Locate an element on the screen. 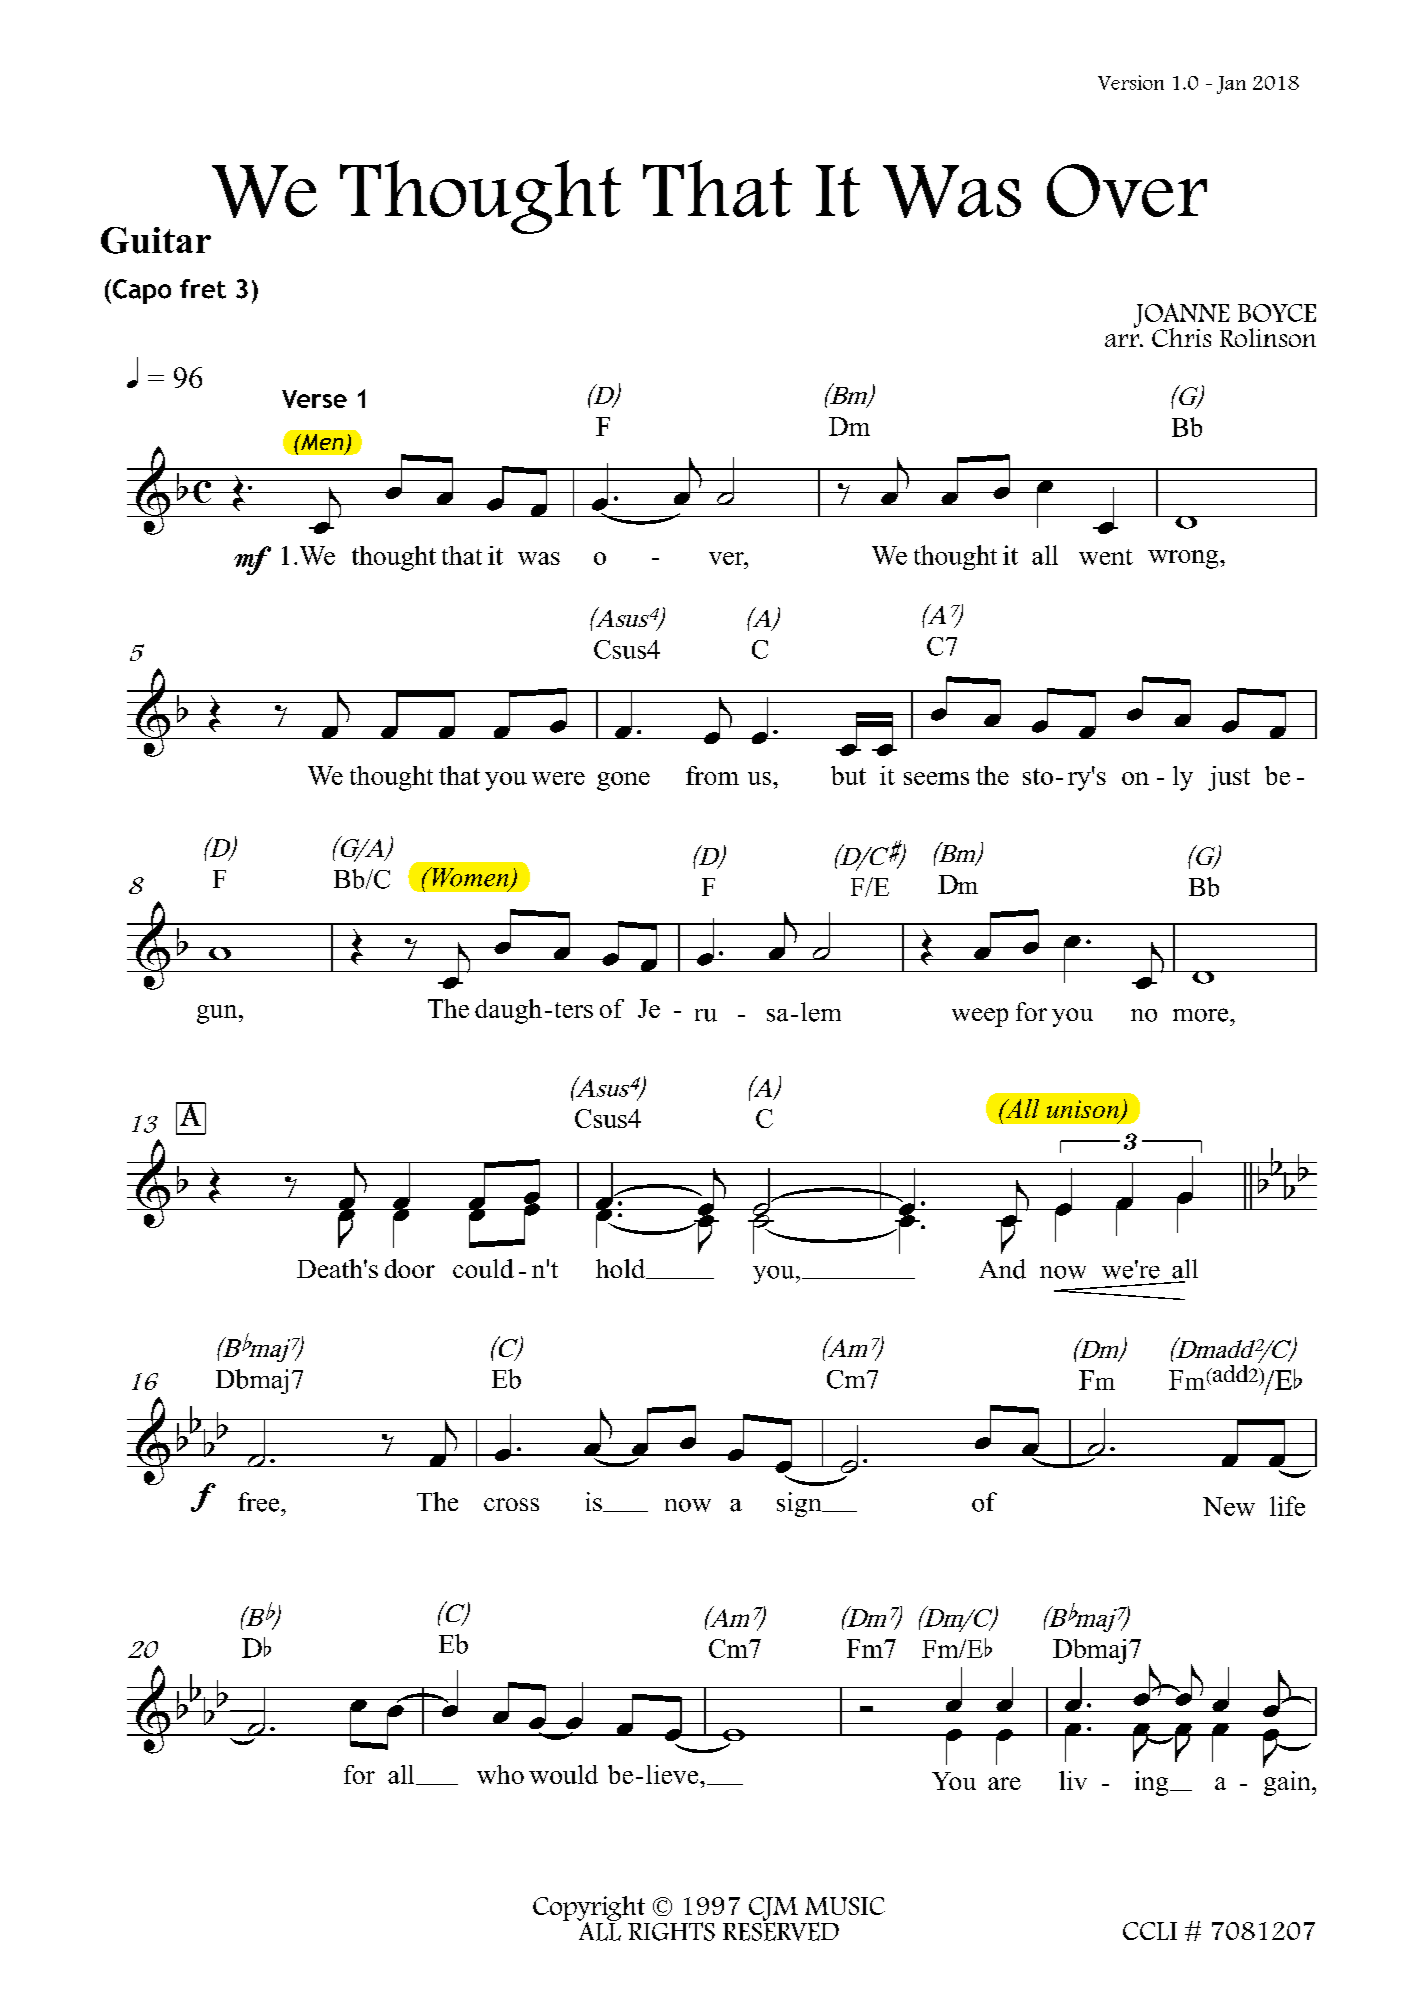 Image resolution: width=1420 pixels, height=2006 pixels. And is located at coordinates (1002, 1269).
